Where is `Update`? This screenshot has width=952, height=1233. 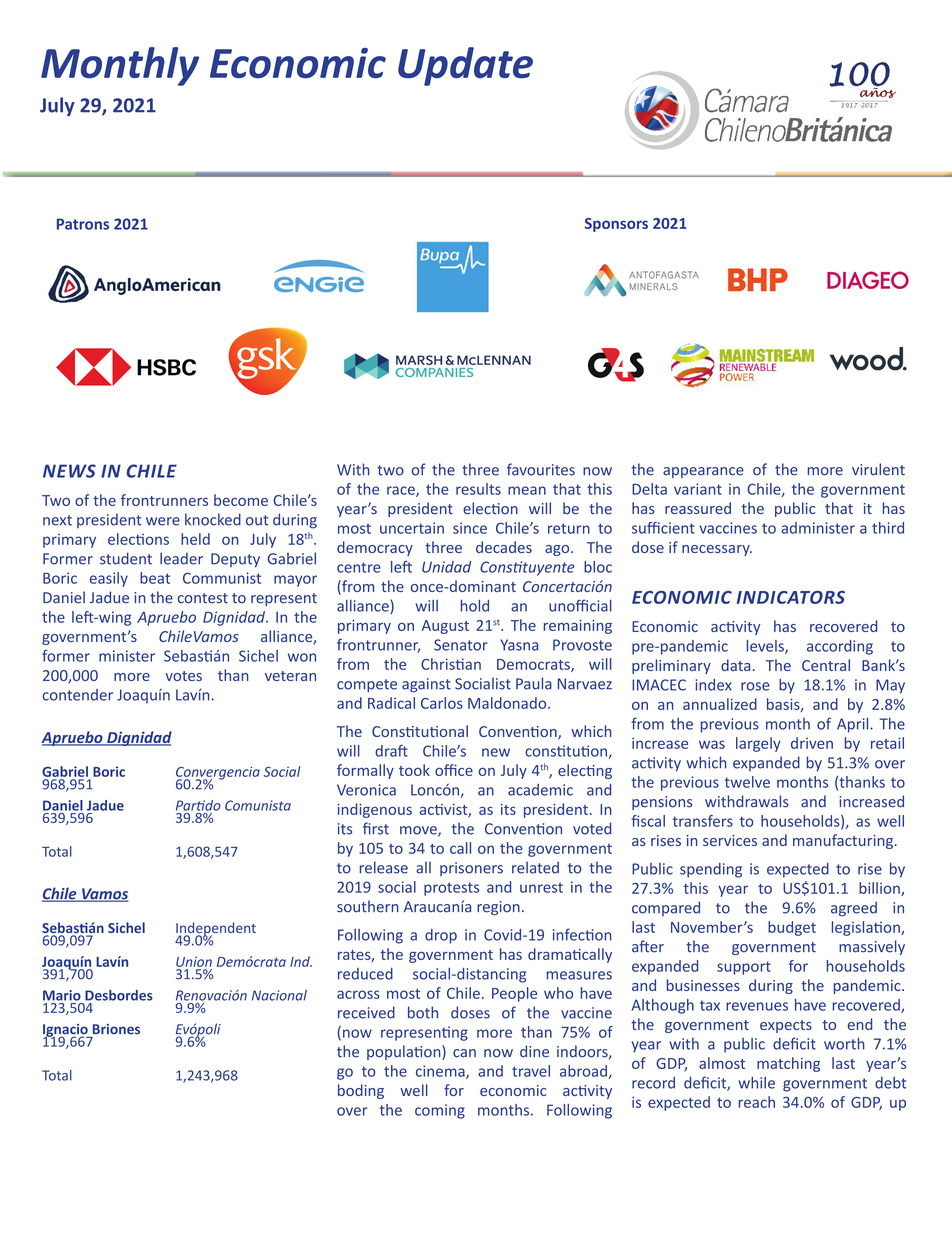 Update is located at coordinates (465, 66).
